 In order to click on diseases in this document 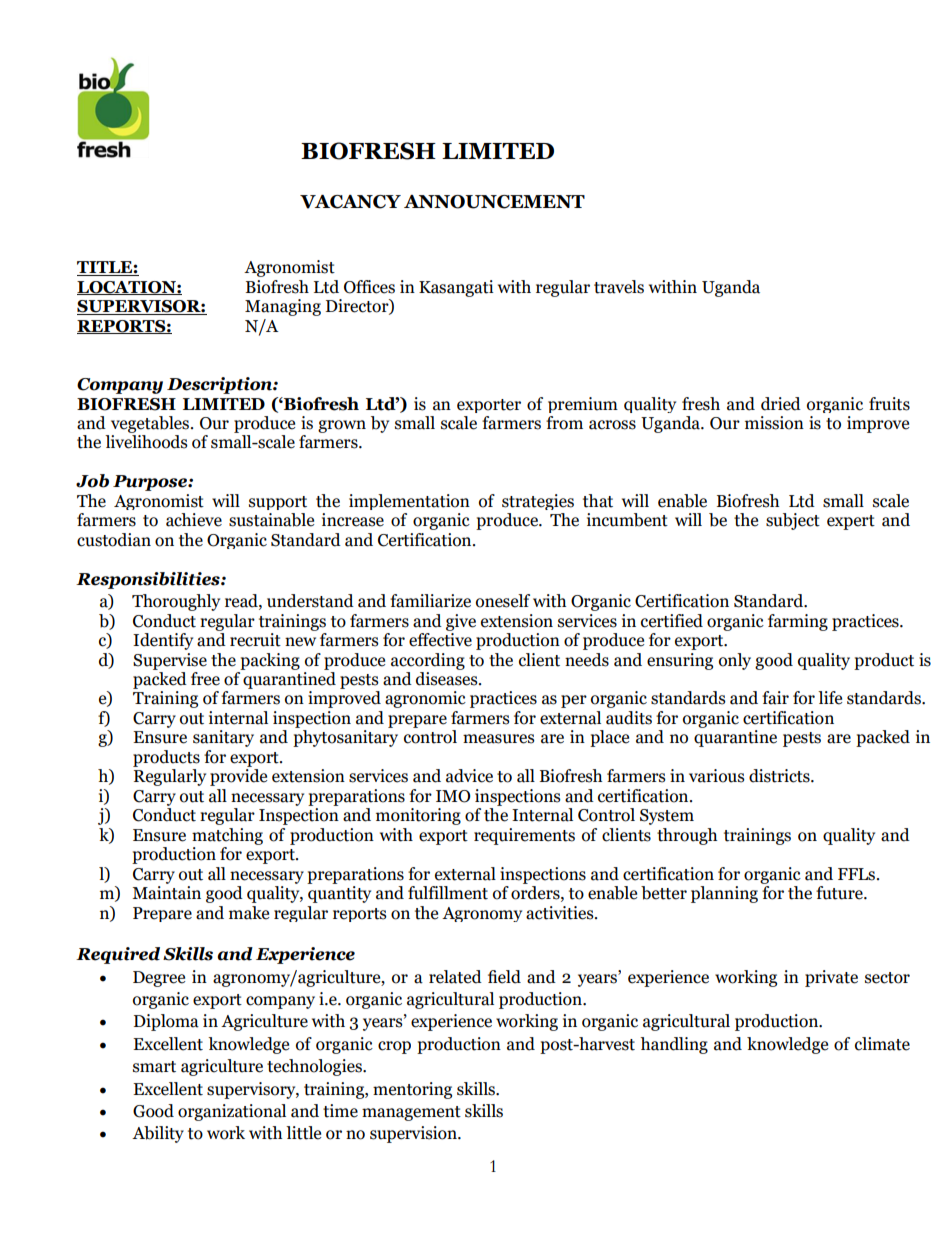, I will do `click(448, 679)`.
